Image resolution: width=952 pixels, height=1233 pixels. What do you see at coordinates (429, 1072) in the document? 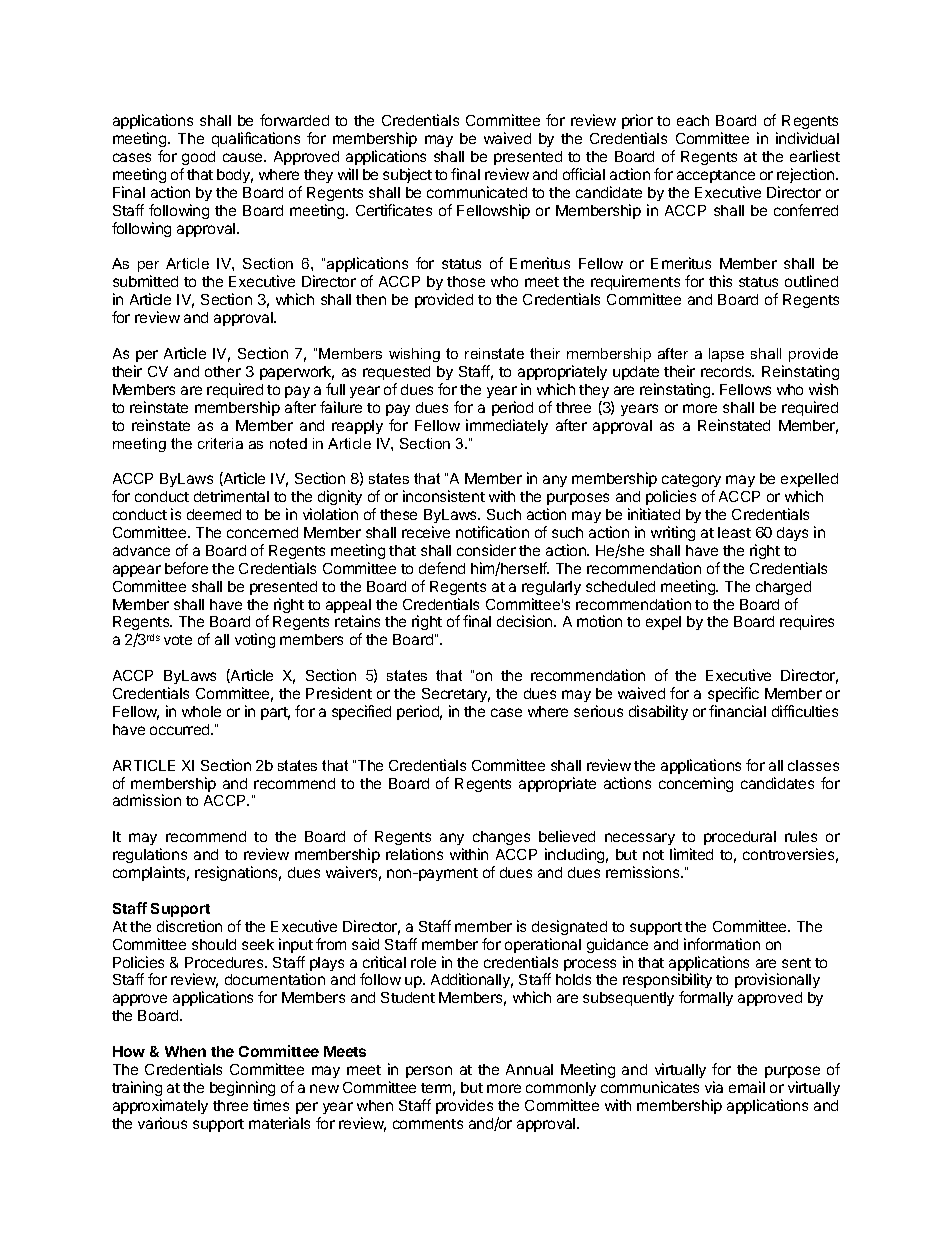
I see `person` at bounding box center [429, 1072].
